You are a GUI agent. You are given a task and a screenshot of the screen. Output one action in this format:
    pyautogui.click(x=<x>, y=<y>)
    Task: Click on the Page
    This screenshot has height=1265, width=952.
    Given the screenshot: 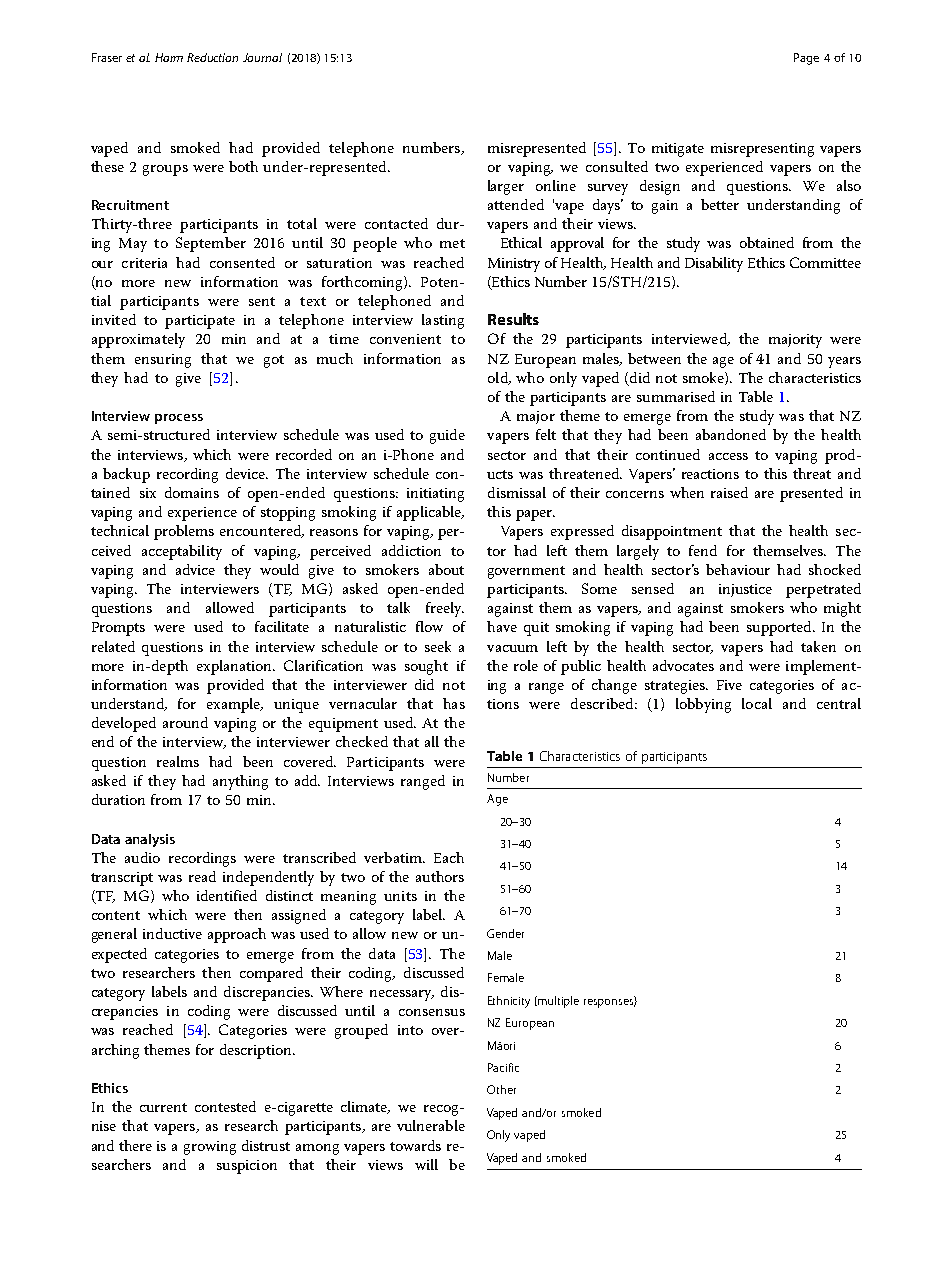 What is the action you would take?
    pyautogui.click(x=806, y=59)
